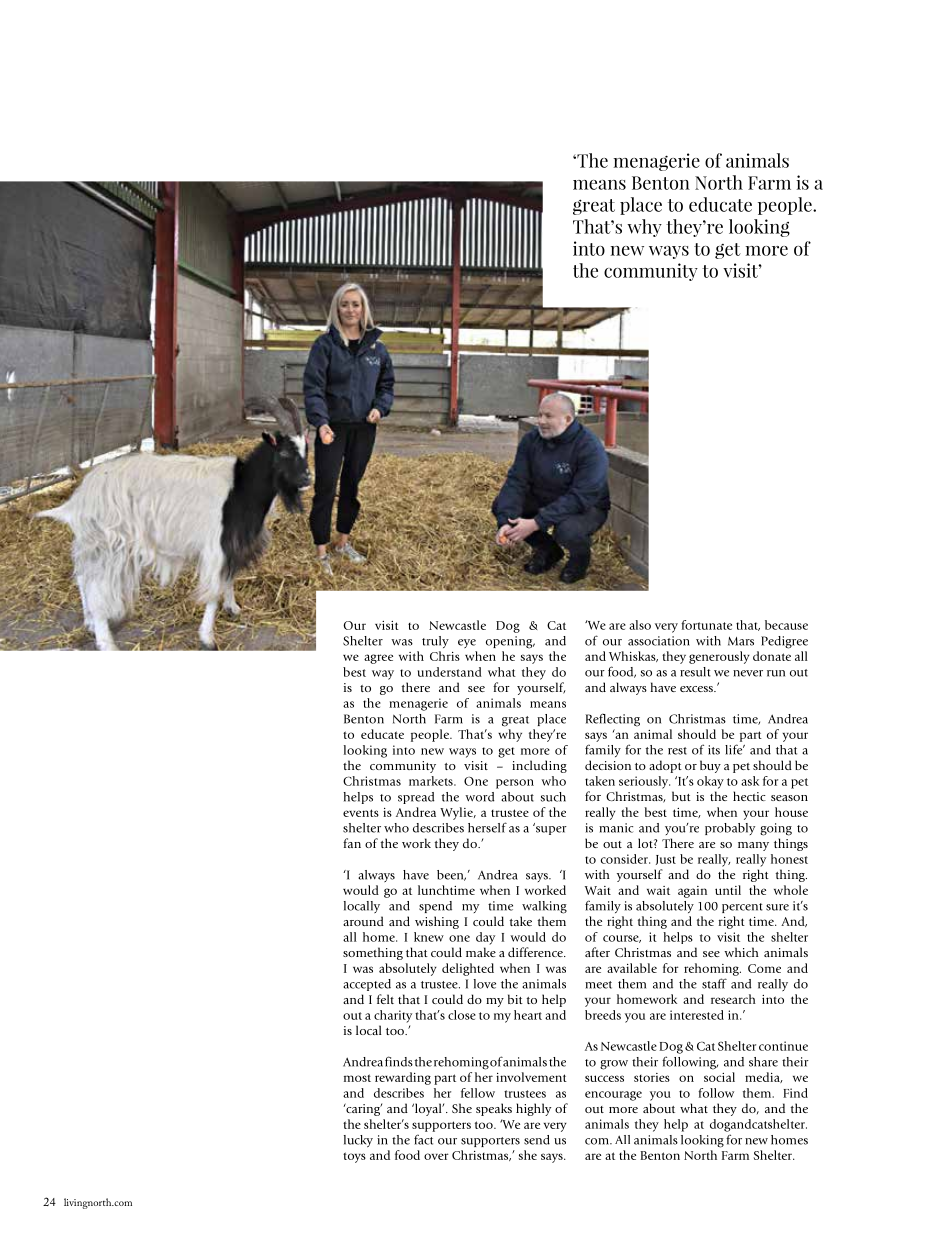 This screenshot has height=1234, width=952. I want to click on send, so click(537, 1140).
